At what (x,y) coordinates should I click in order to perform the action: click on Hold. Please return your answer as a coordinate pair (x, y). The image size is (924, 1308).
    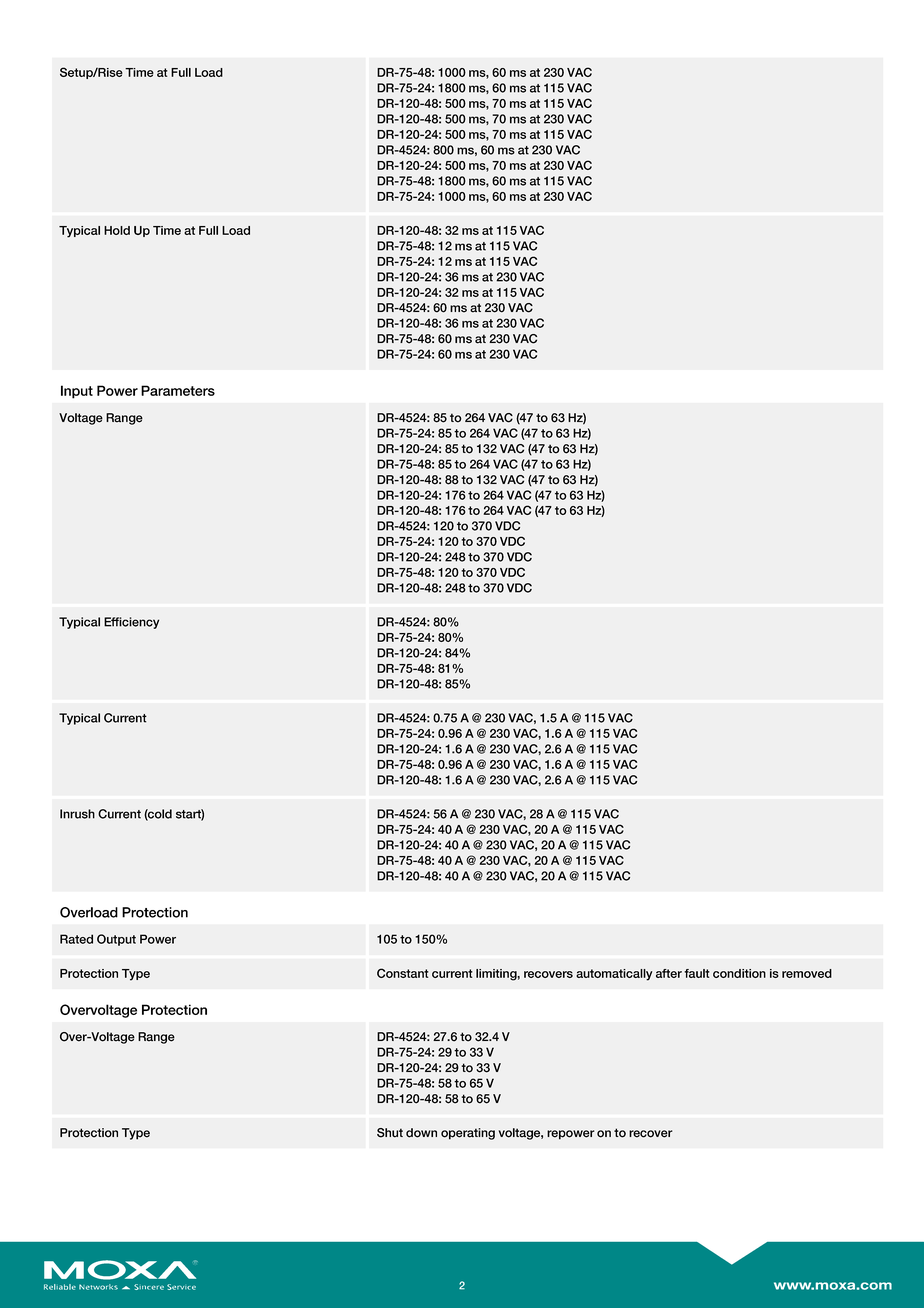
    Looking at the image, I should click on (117, 230).
